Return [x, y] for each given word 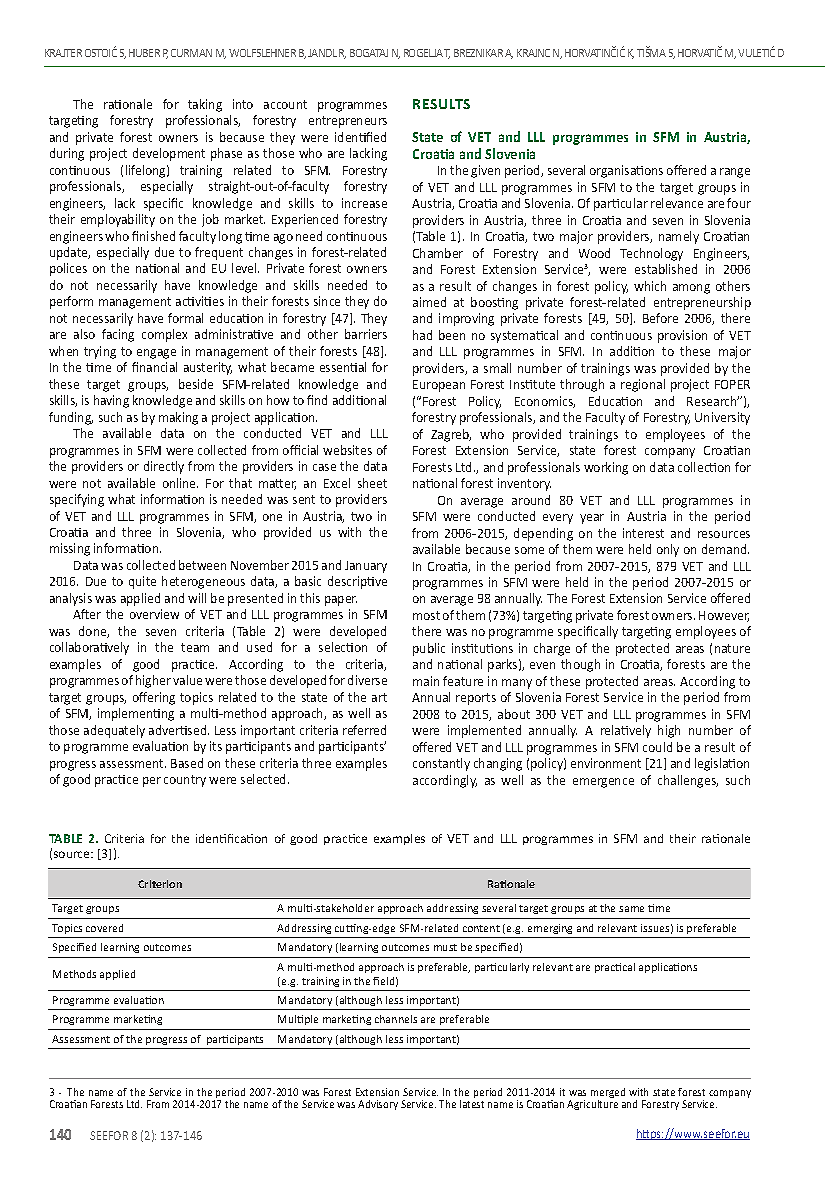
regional [643, 385]
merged [608, 1094]
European [439, 386]
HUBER [144, 53]
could [657, 747]
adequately [114, 731]
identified [360, 137]
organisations [626, 171]
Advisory [378, 1105]
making [178, 418]
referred [364, 730]
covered [104, 928]
